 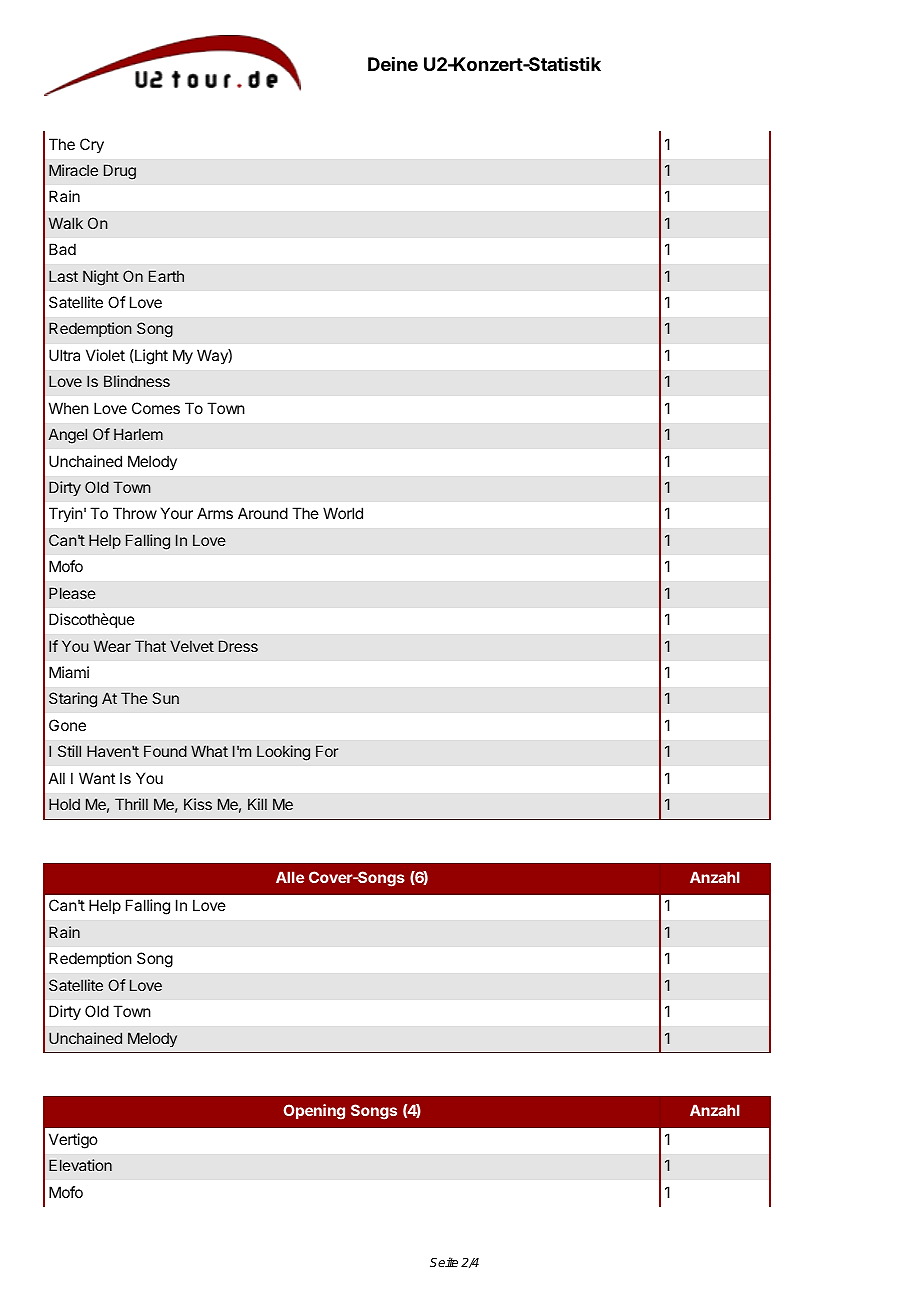 I want to click on Drug, so click(x=120, y=172).
